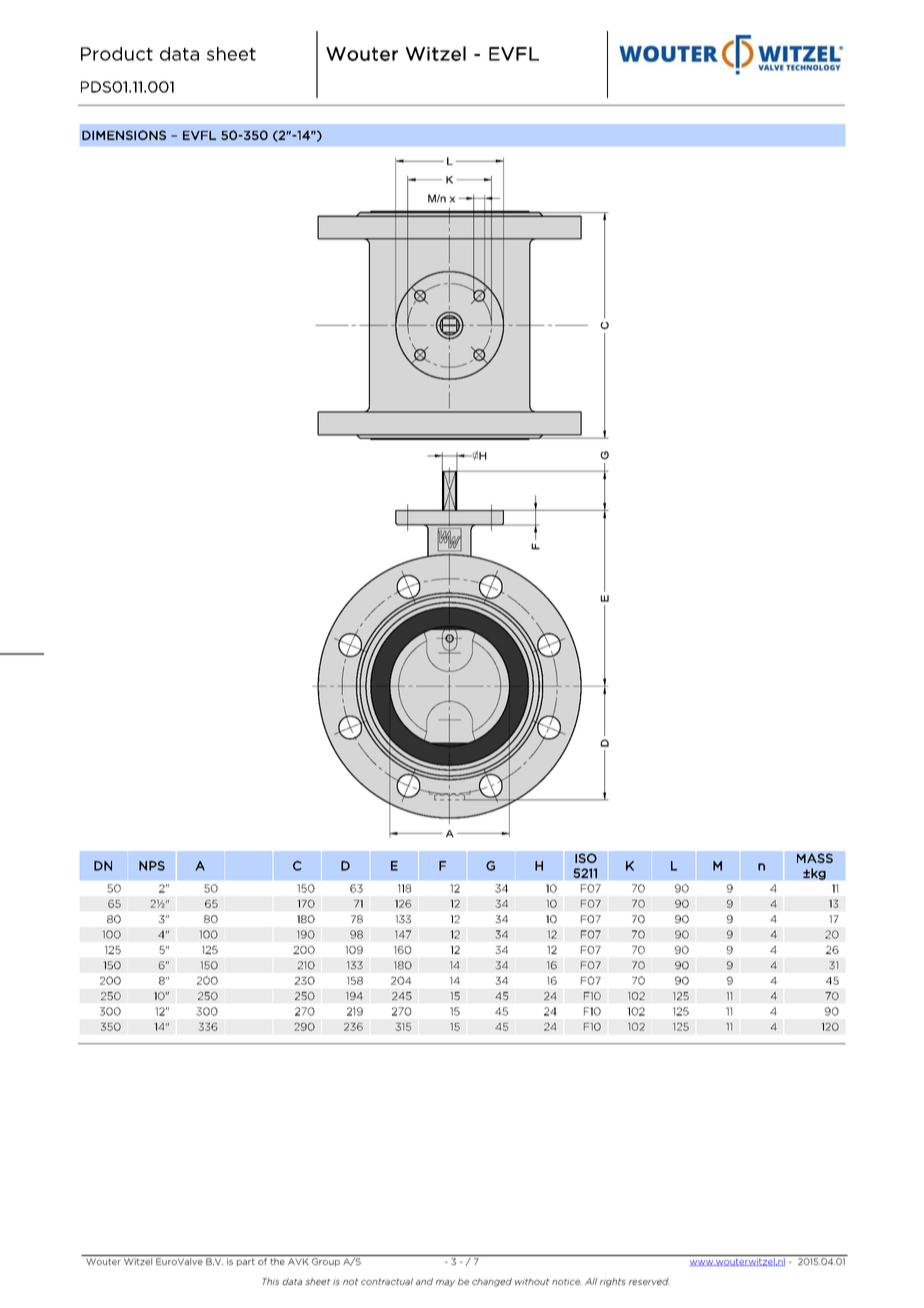 This screenshot has height=1308, width=924. I want to click on MASS, so click(815, 858).
